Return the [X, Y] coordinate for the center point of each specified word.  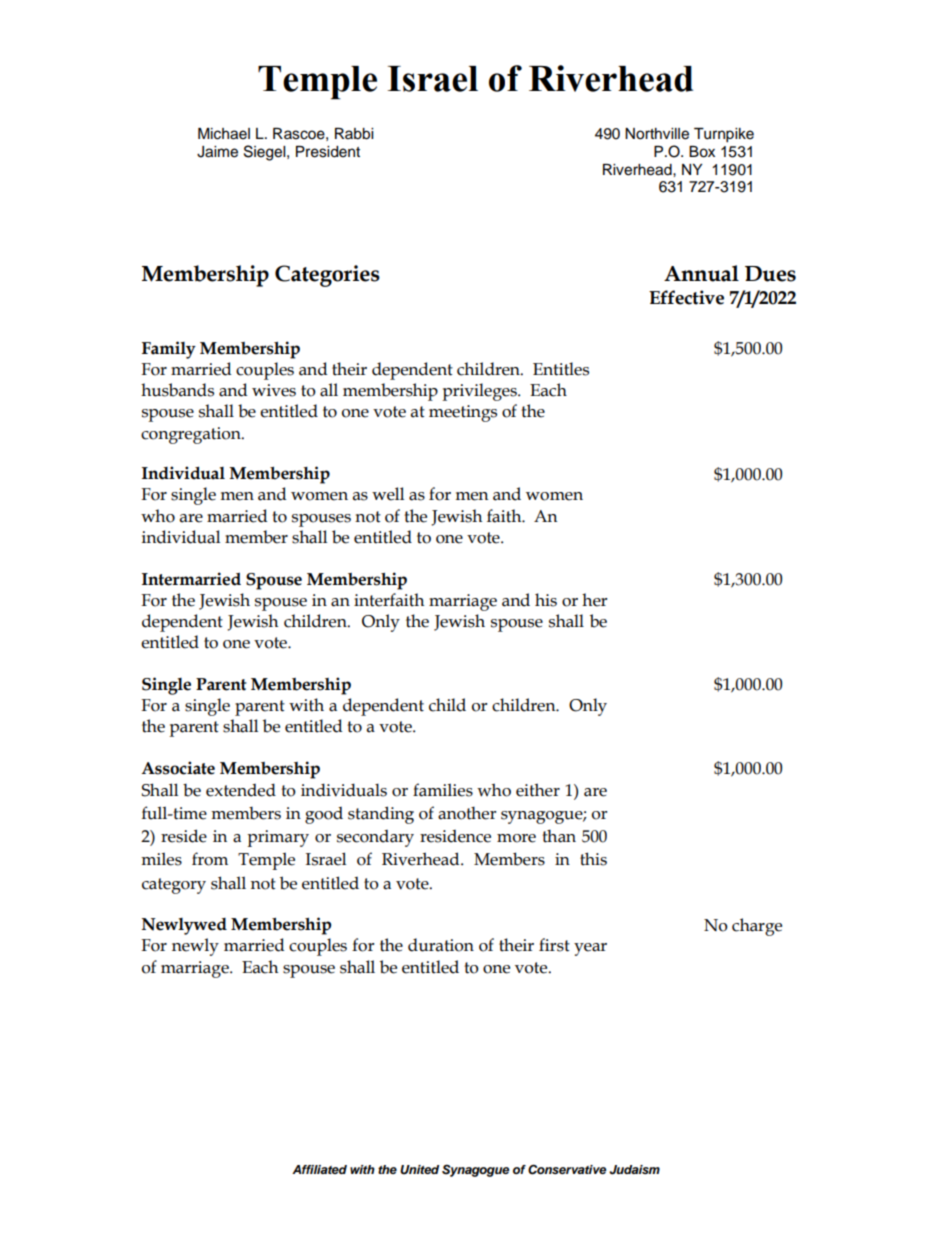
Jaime [217, 152]
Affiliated [319, 1169]
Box [702, 152]
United [419, 1170]
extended [241, 790]
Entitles [561, 369]
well [388, 494]
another [467, 813]
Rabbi [354, 134]
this [593, 859]
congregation [192, 435]
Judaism [634, 1170]
